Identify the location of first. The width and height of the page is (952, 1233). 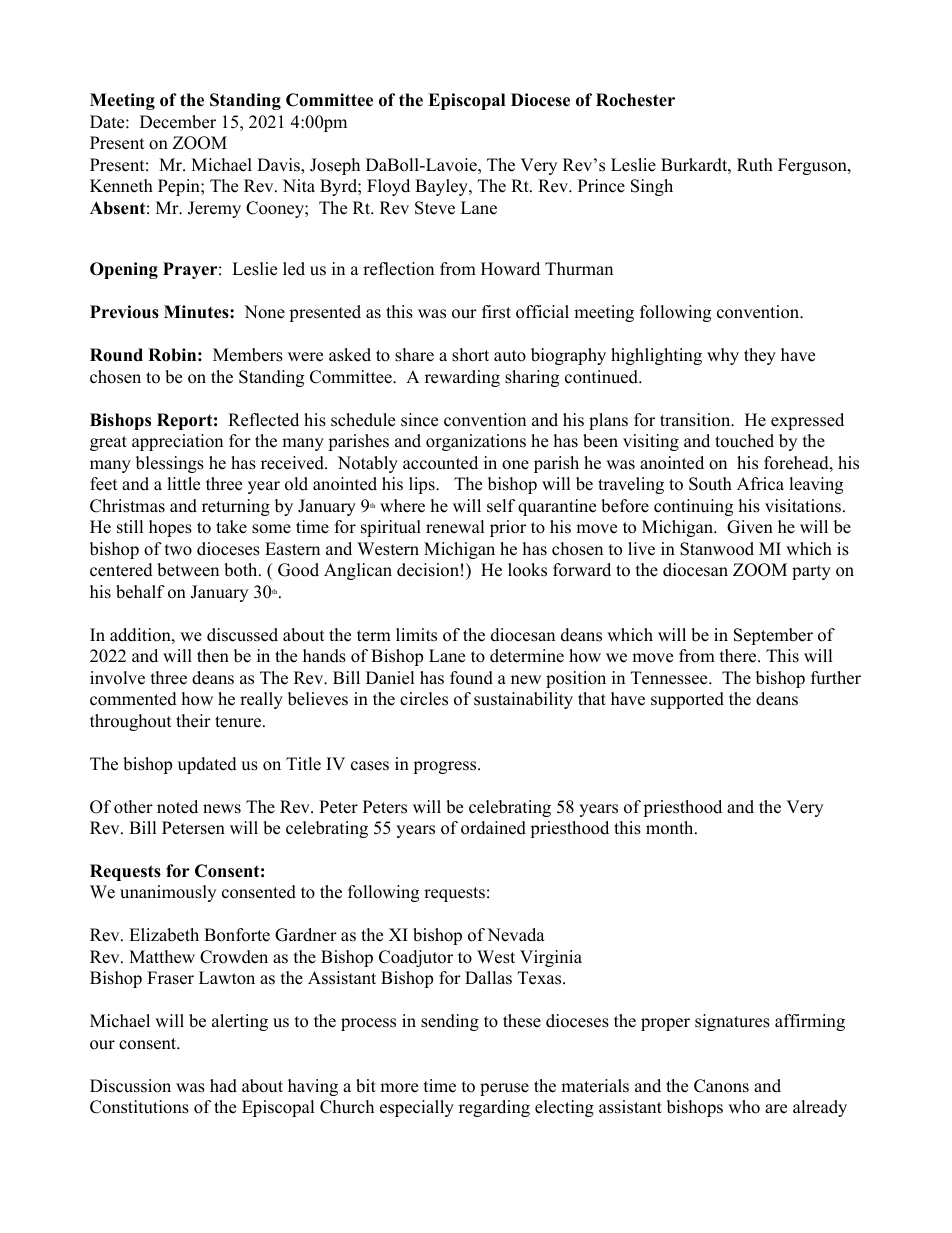
(496, 312).
